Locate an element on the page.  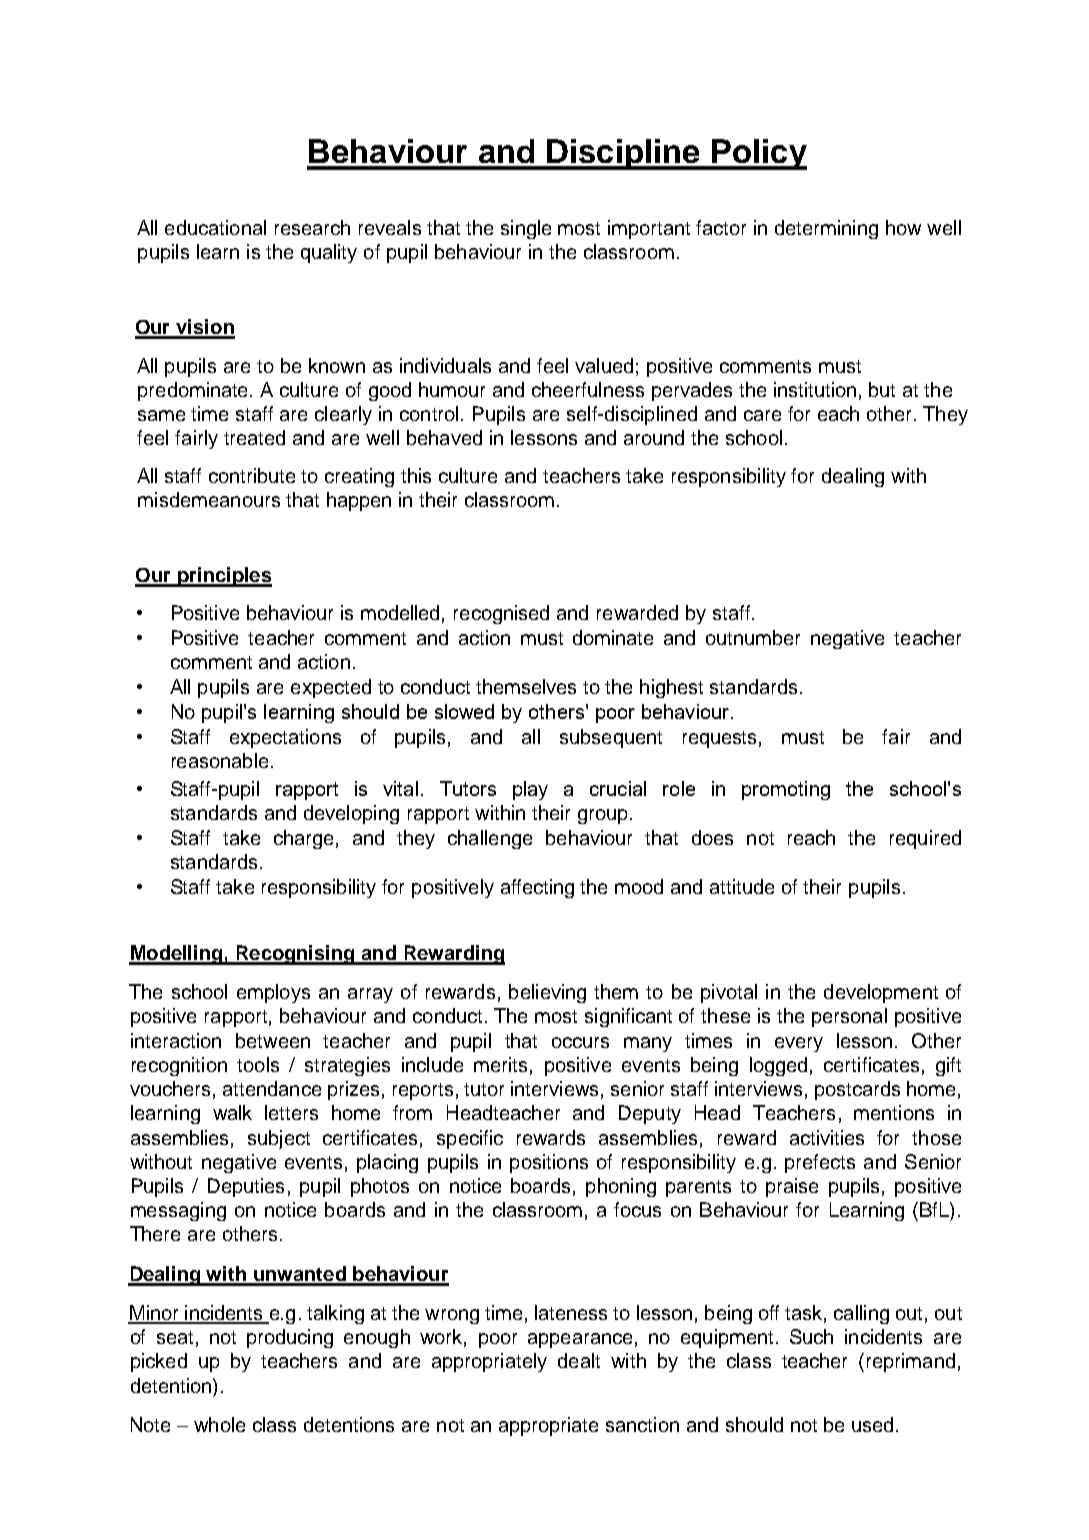
determining is located at coordinates (826, 229).
